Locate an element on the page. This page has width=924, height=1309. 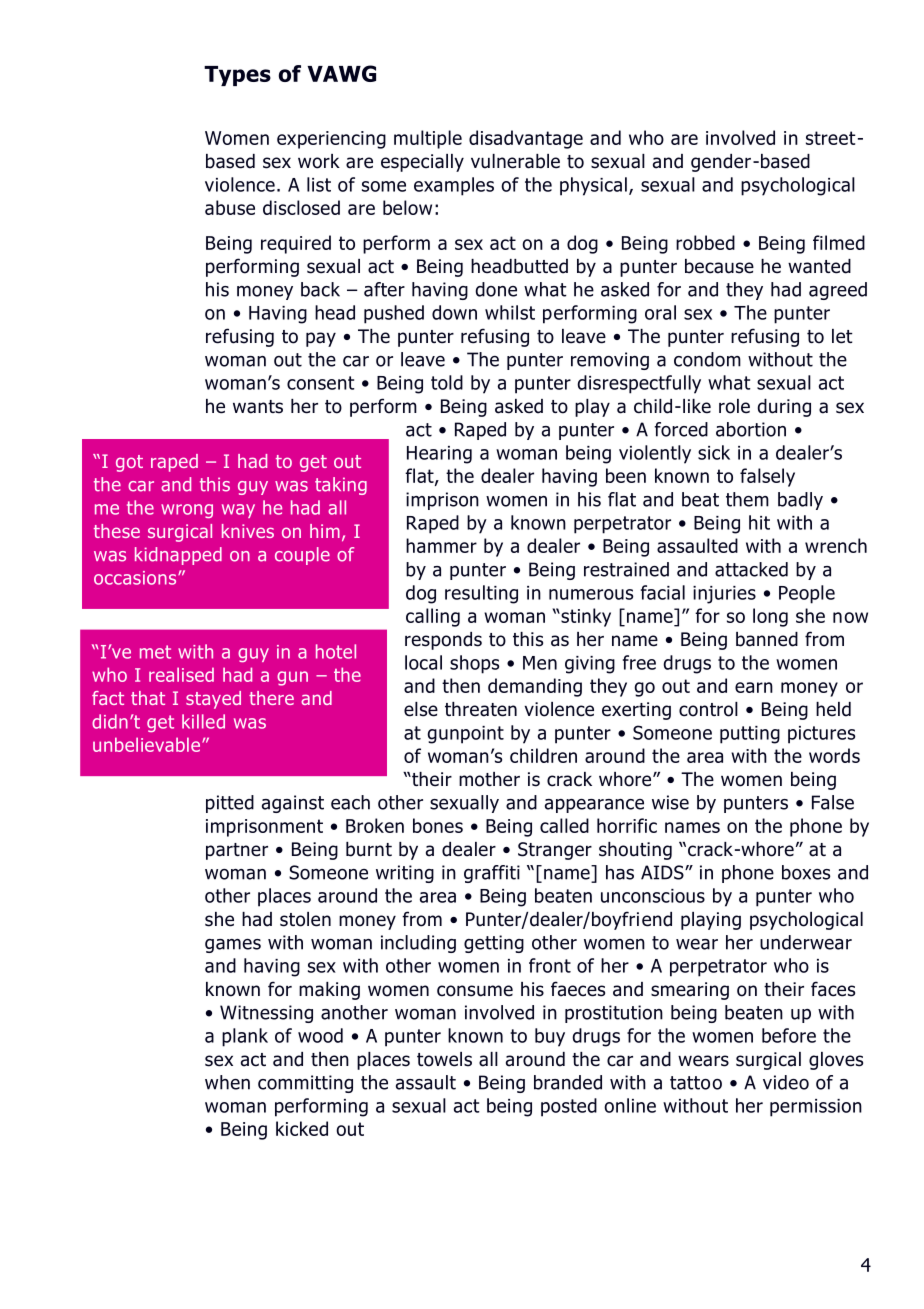
robbed is located at coordinates (705, 242).
